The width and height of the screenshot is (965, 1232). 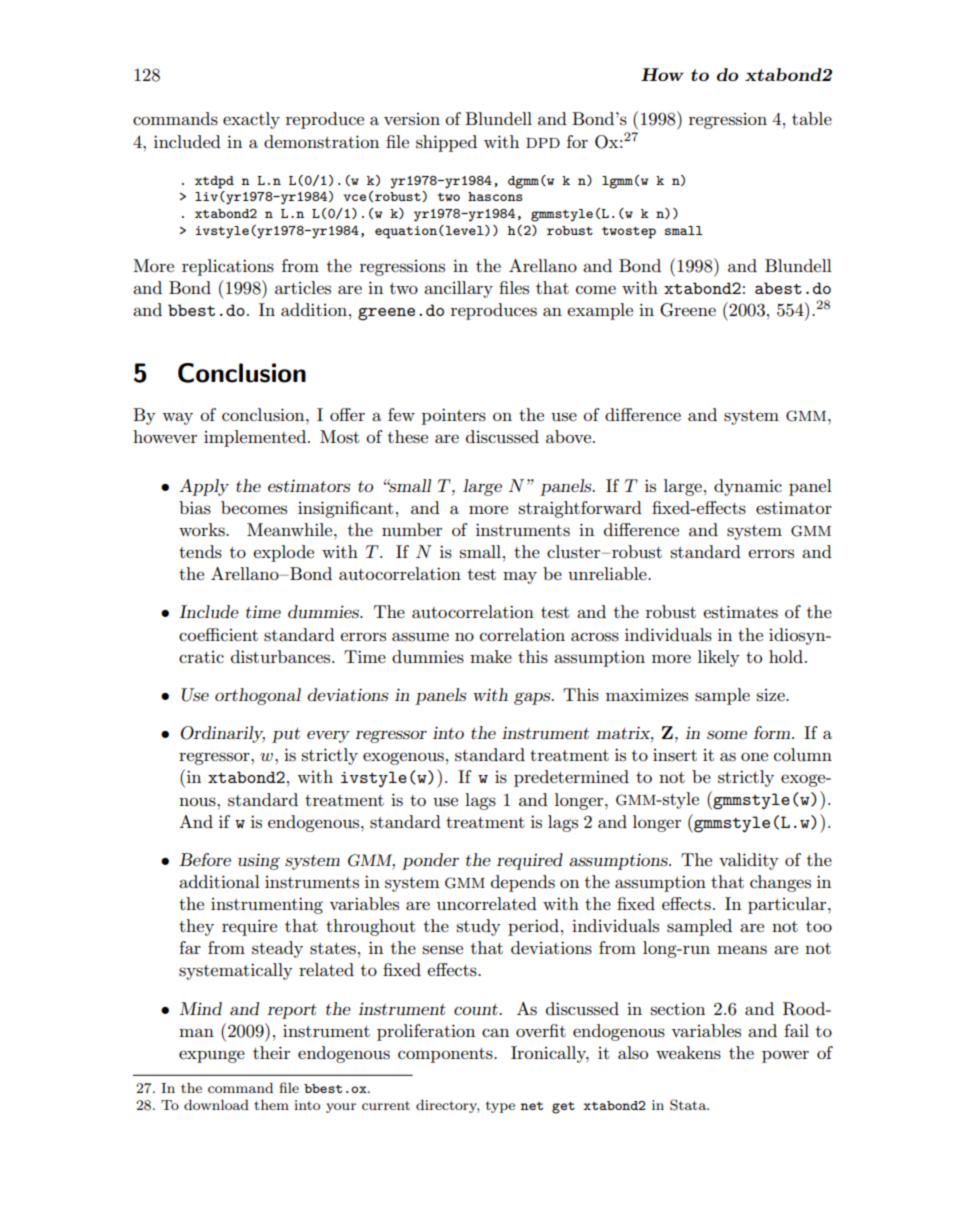 What do you see at coordinates (256, 438) in the screenshot?
I see `implemented` at bounding box center [256, 438].
